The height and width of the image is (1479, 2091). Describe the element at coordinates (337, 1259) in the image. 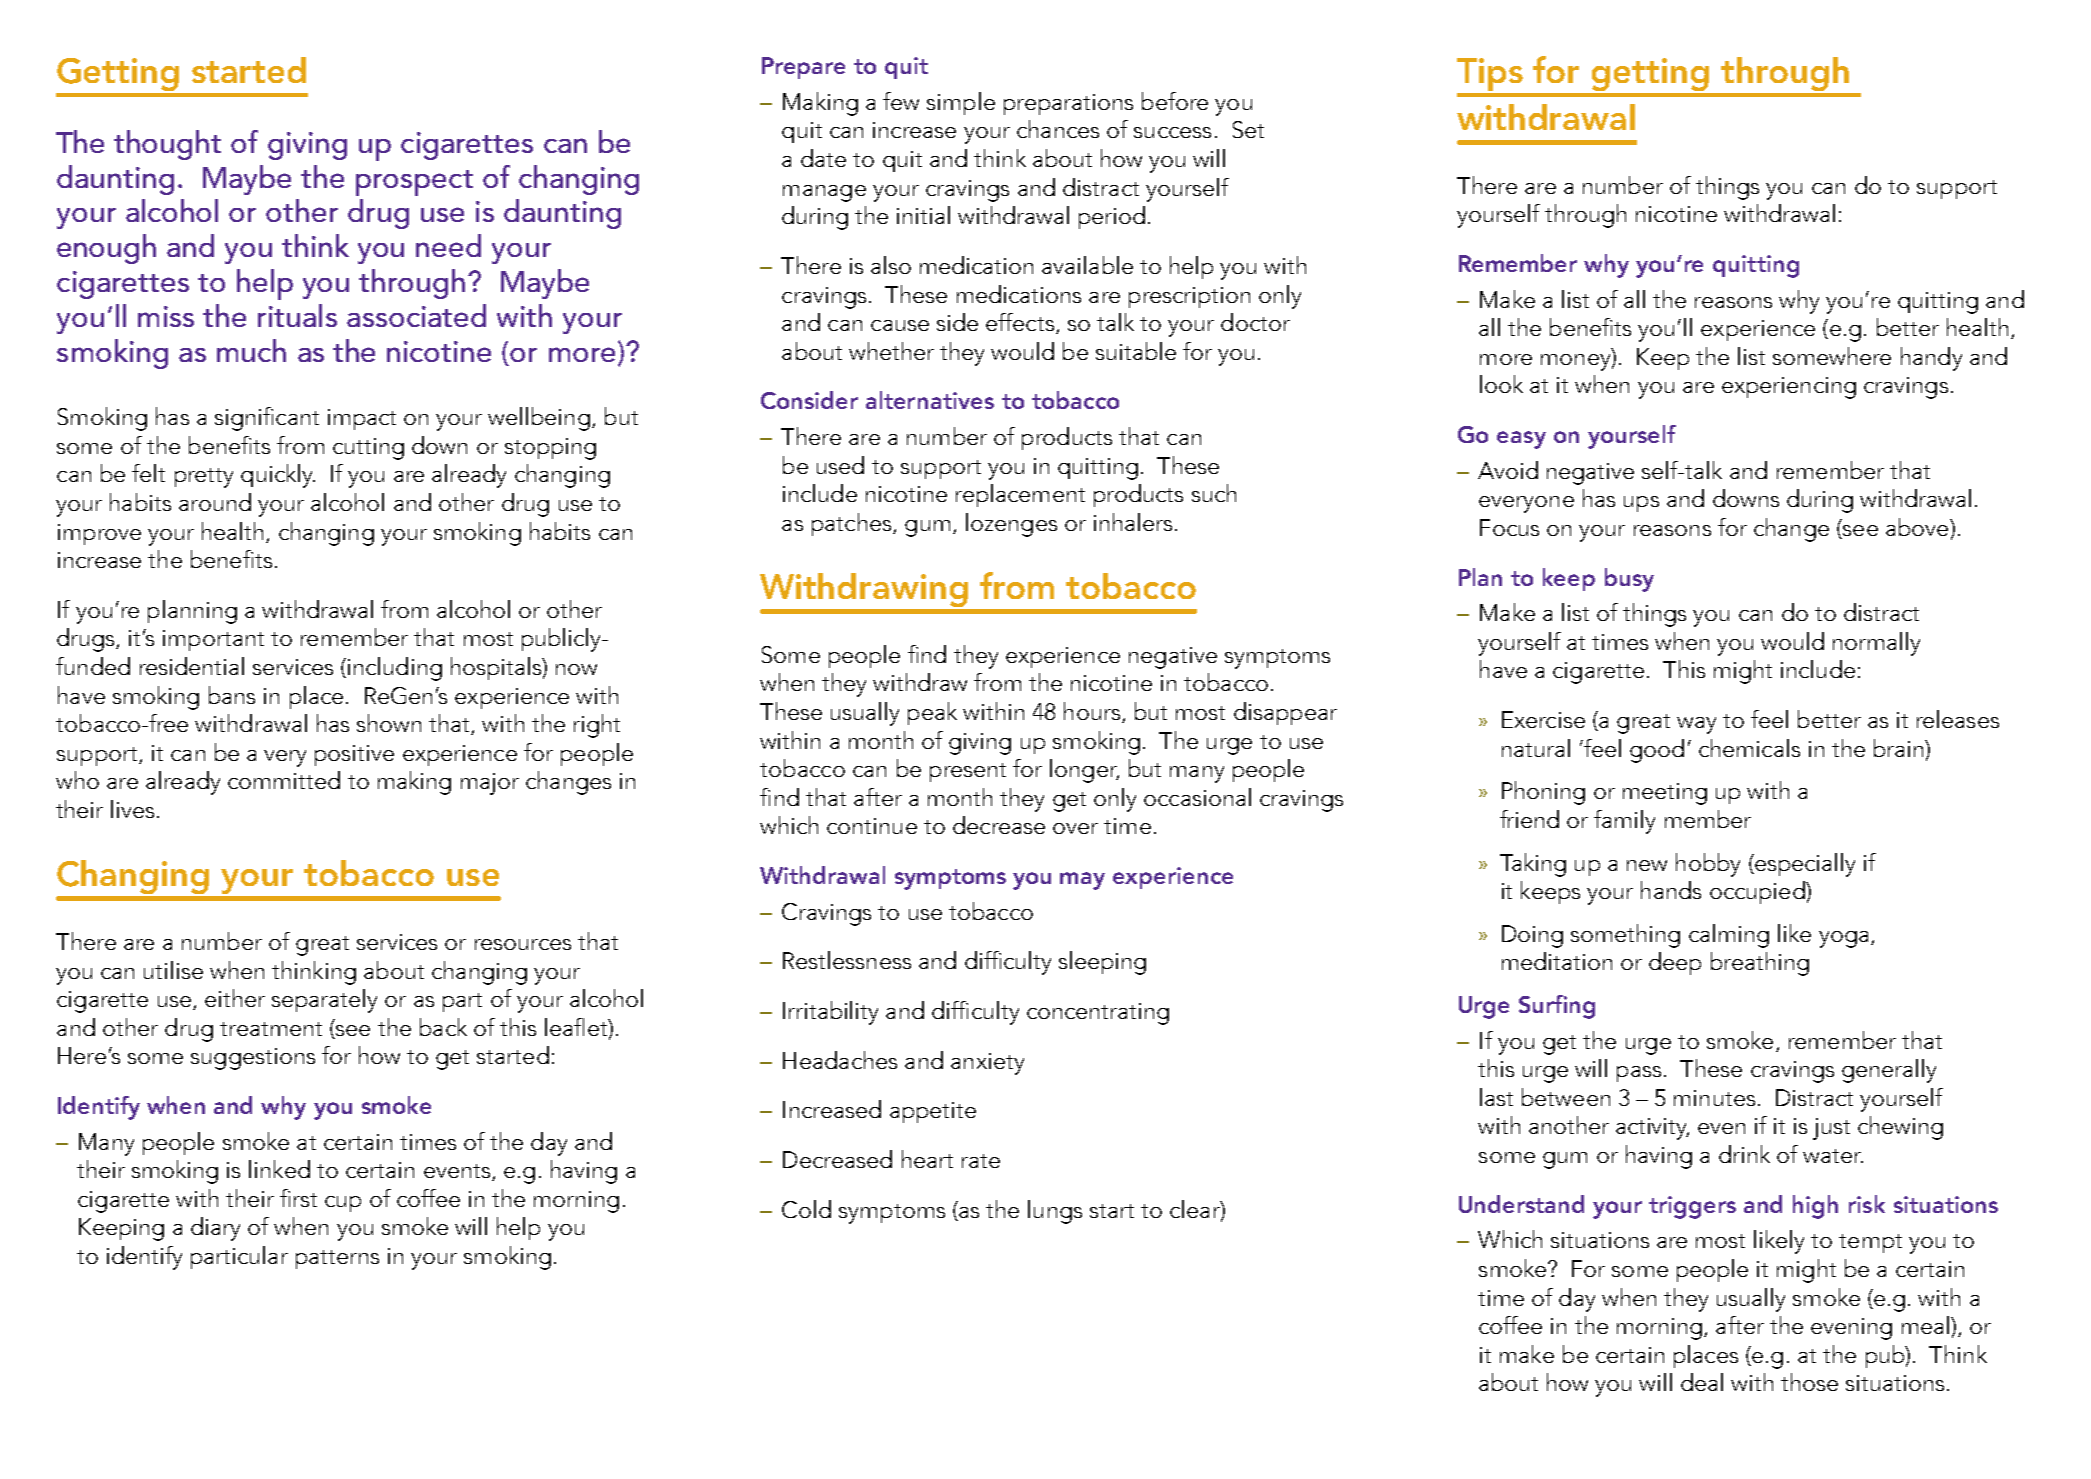

I see `patterns` at that location.
